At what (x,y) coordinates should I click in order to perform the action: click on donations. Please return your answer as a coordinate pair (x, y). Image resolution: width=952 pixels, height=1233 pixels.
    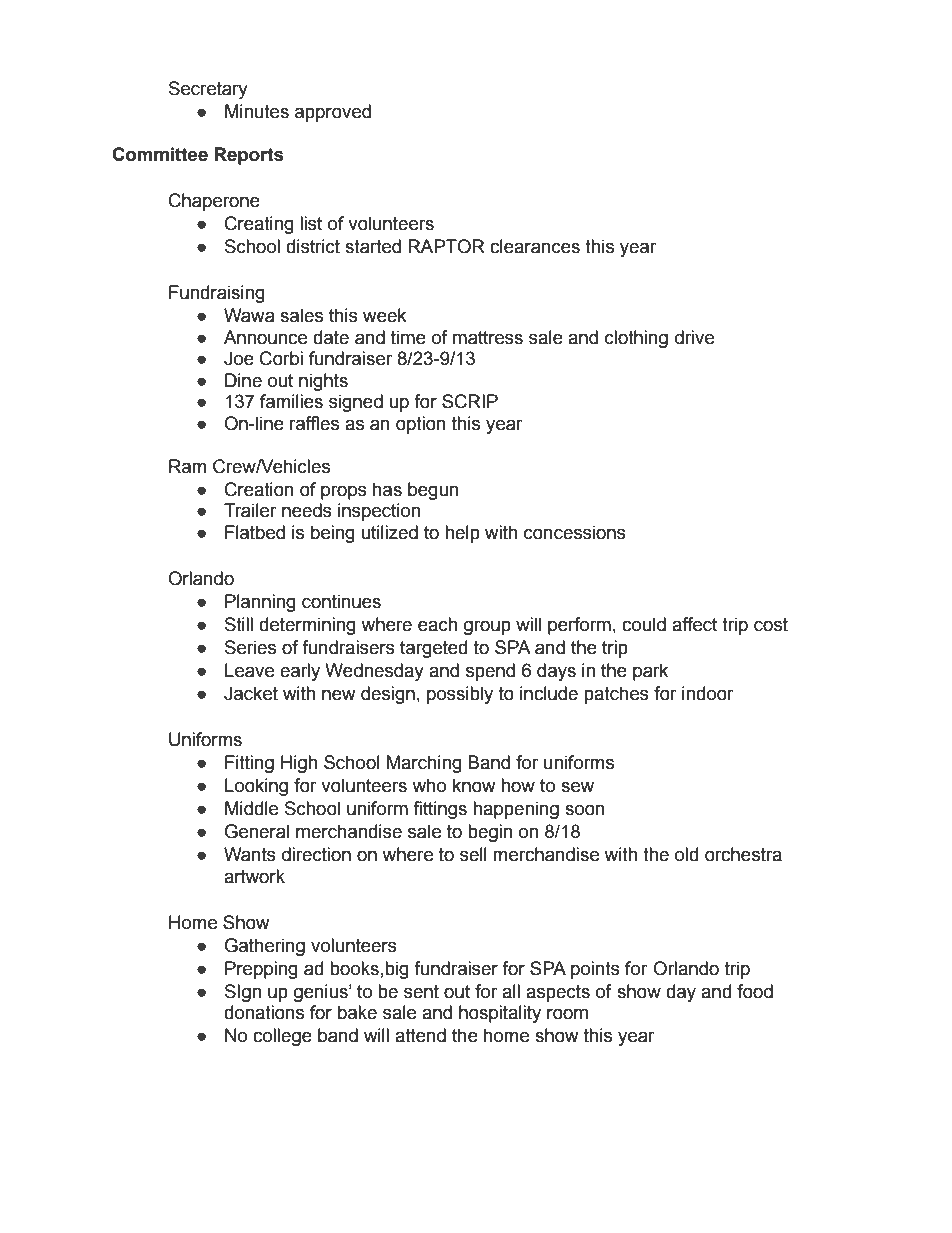
    Looking at the image, I should click on (264, 1012).
